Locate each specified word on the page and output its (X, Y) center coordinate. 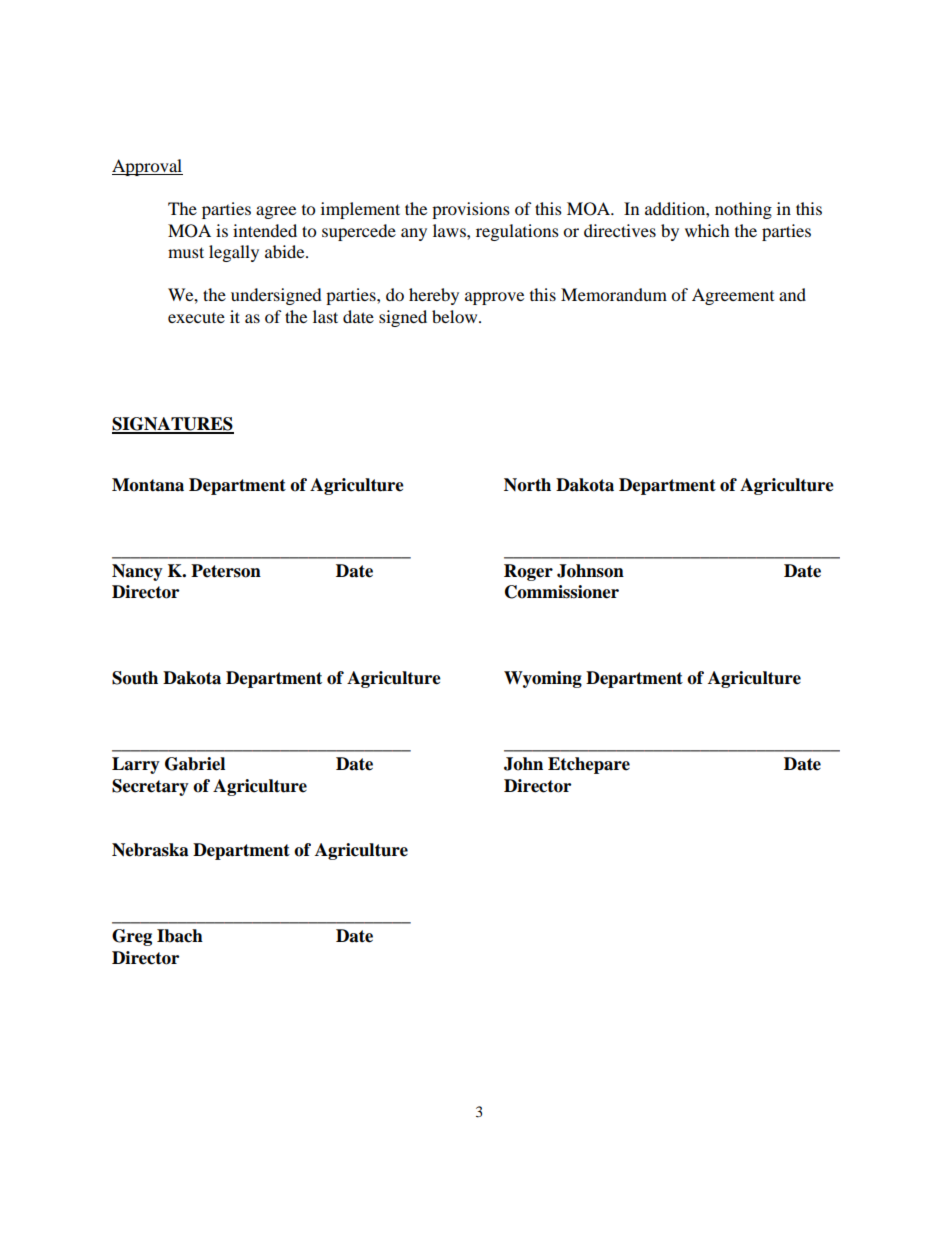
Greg (132, 937)
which (707, 230)
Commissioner (562, 592)
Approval (147, 167)
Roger (528, 572)
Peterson (226, 571)
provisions (471, 210)
